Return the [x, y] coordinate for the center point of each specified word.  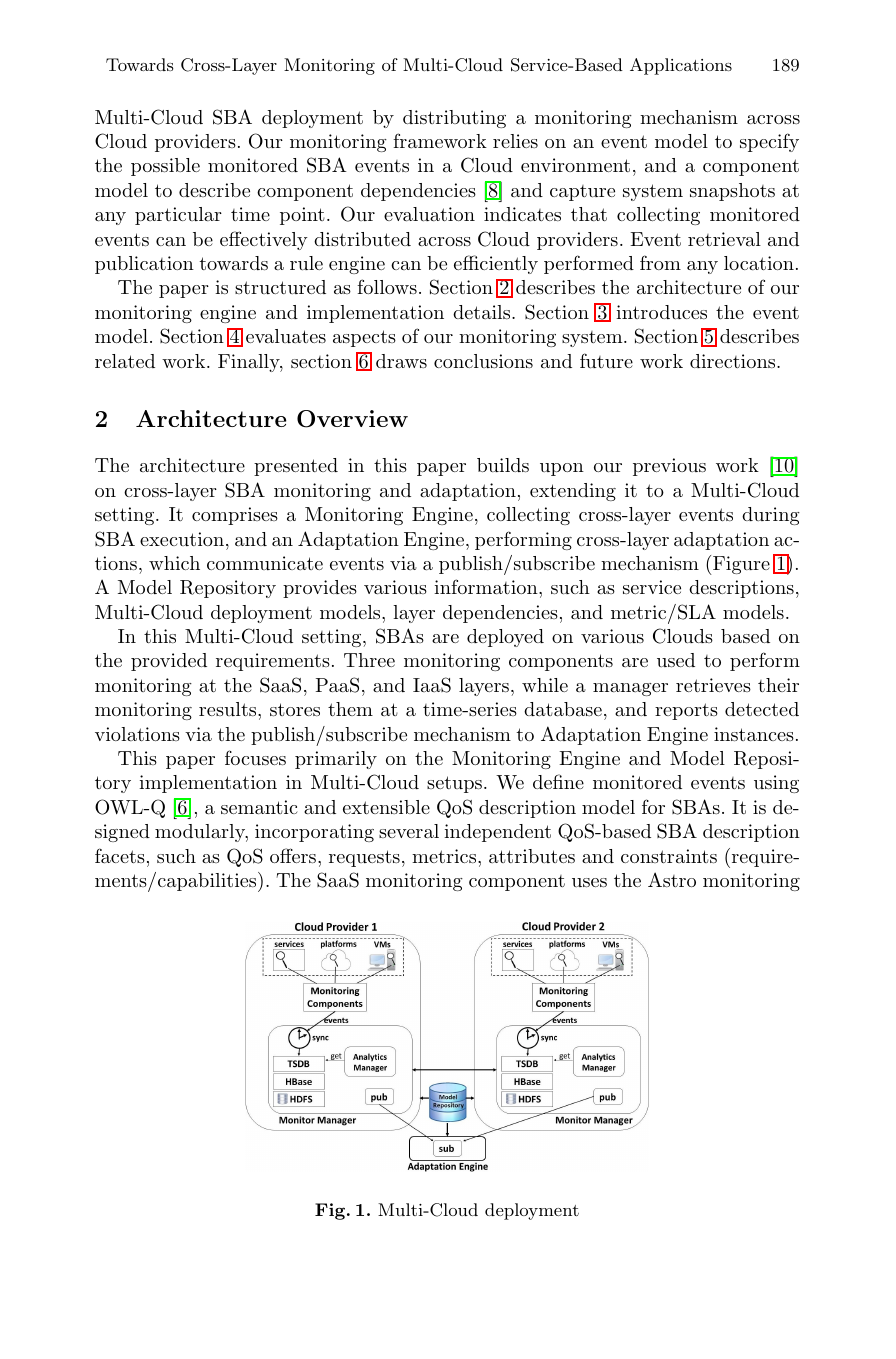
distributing [454, 119]
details [483, 312]
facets [120, 855]
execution [183, 539]
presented [296, 467]
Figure [740, 565]
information [487, 586]
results [229, 709]
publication [144, 265]
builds [503, 465]
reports [686, 711]
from [660, 262]
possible [165, 167]
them [350, 709]
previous [669, 467]
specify [769, 142]
